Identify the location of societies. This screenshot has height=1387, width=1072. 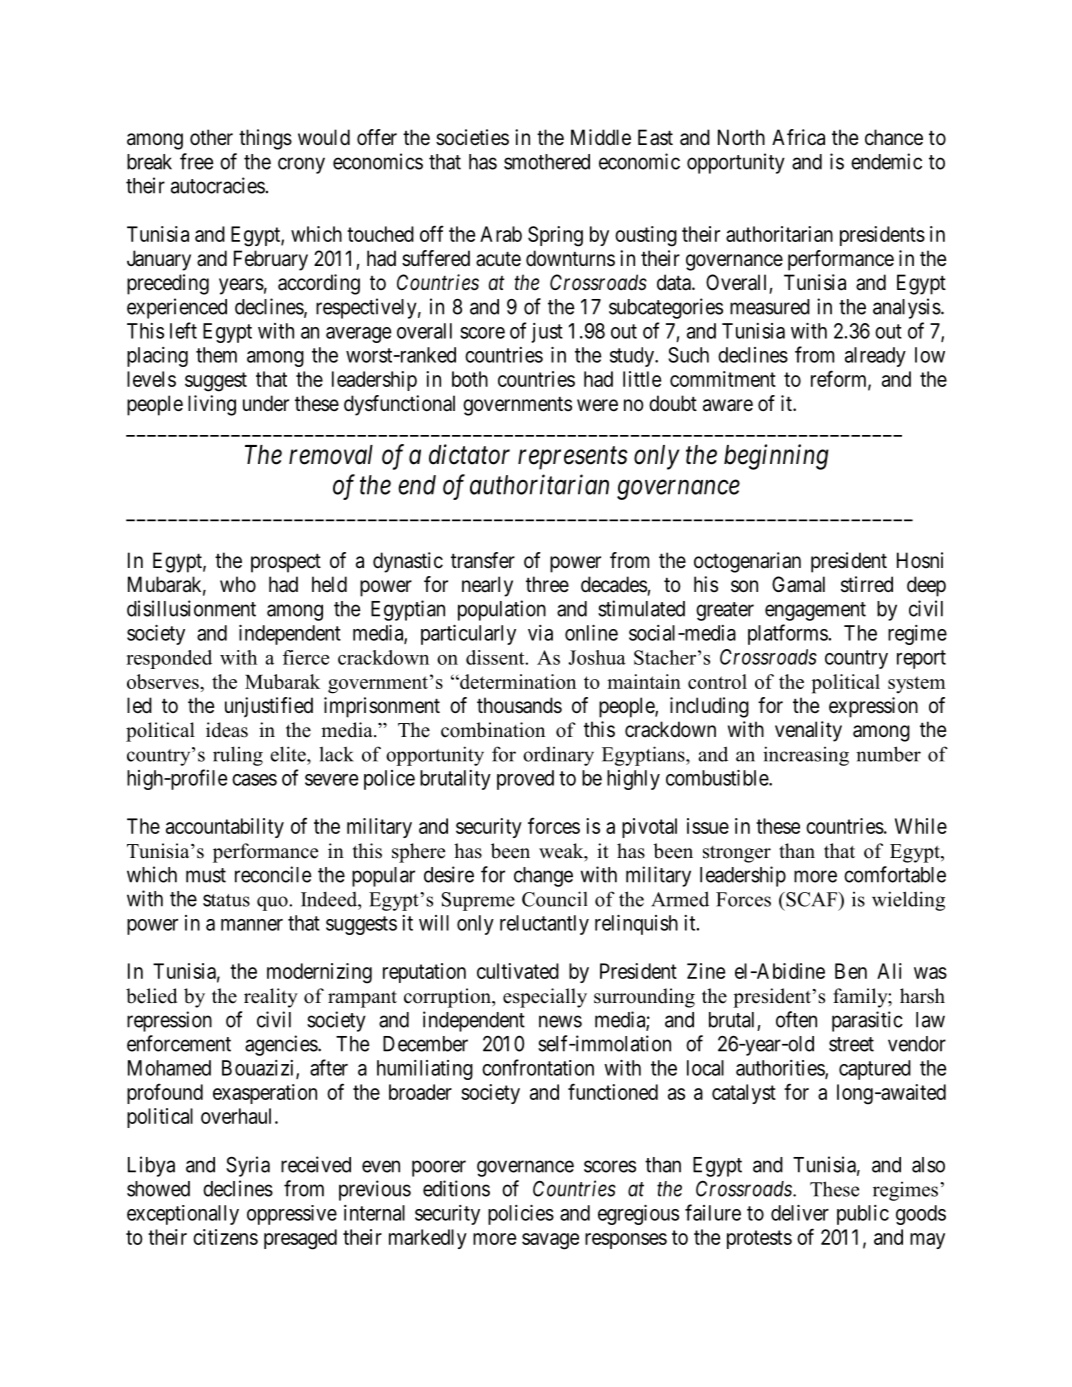
(472, 137).
